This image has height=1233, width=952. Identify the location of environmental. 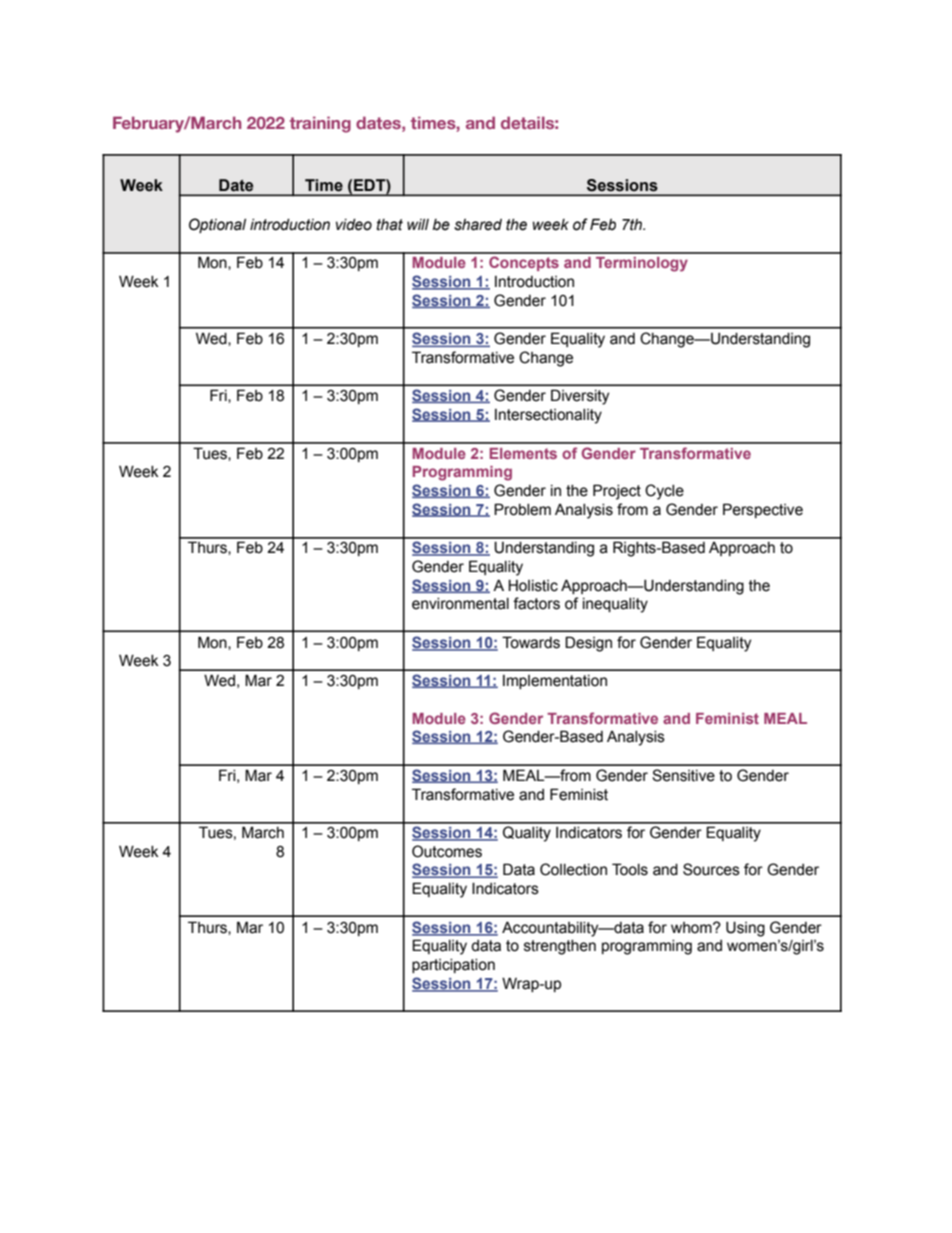
(460, 604).
